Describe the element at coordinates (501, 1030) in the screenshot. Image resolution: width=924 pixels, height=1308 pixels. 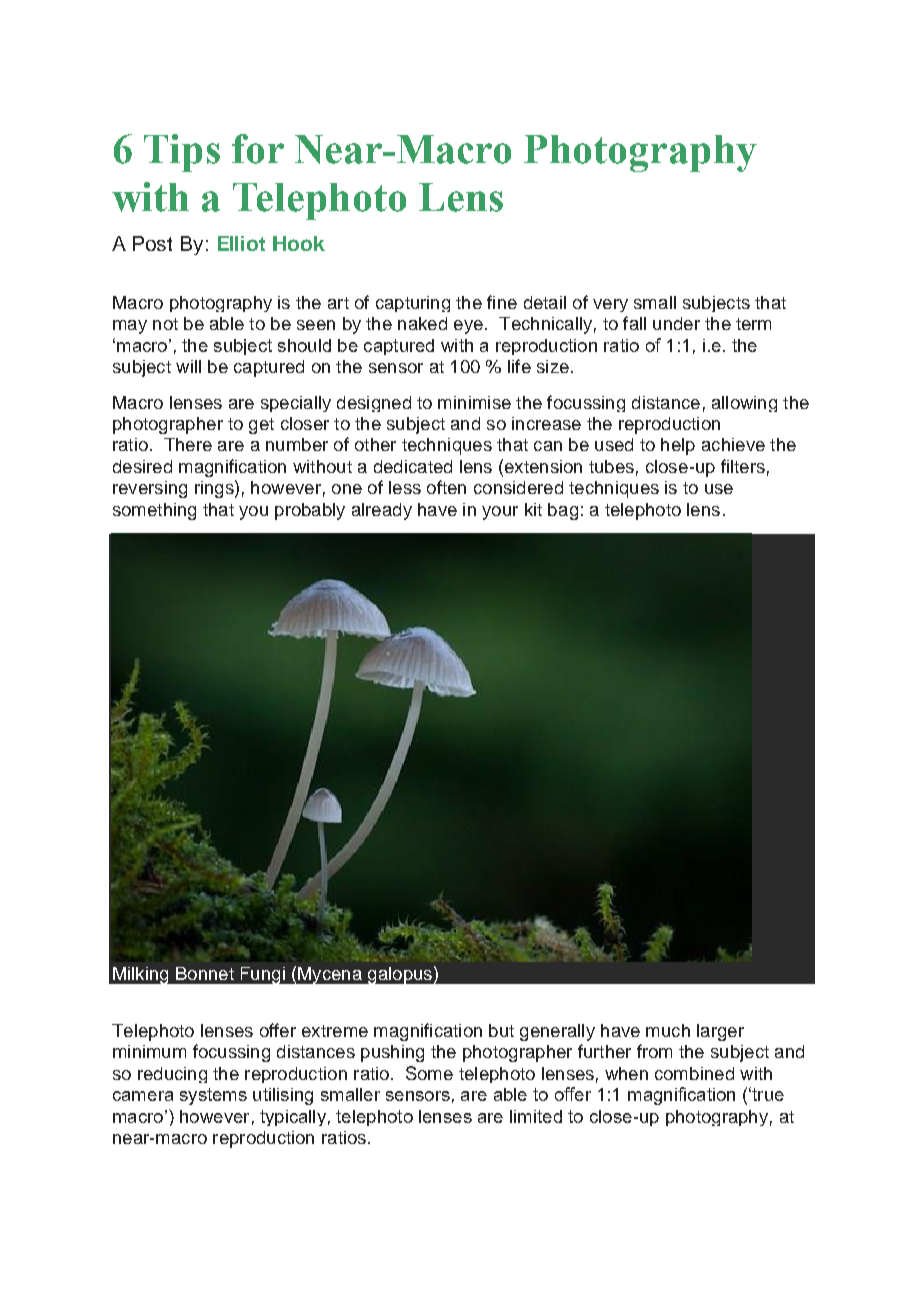
I see `but` at that location.
